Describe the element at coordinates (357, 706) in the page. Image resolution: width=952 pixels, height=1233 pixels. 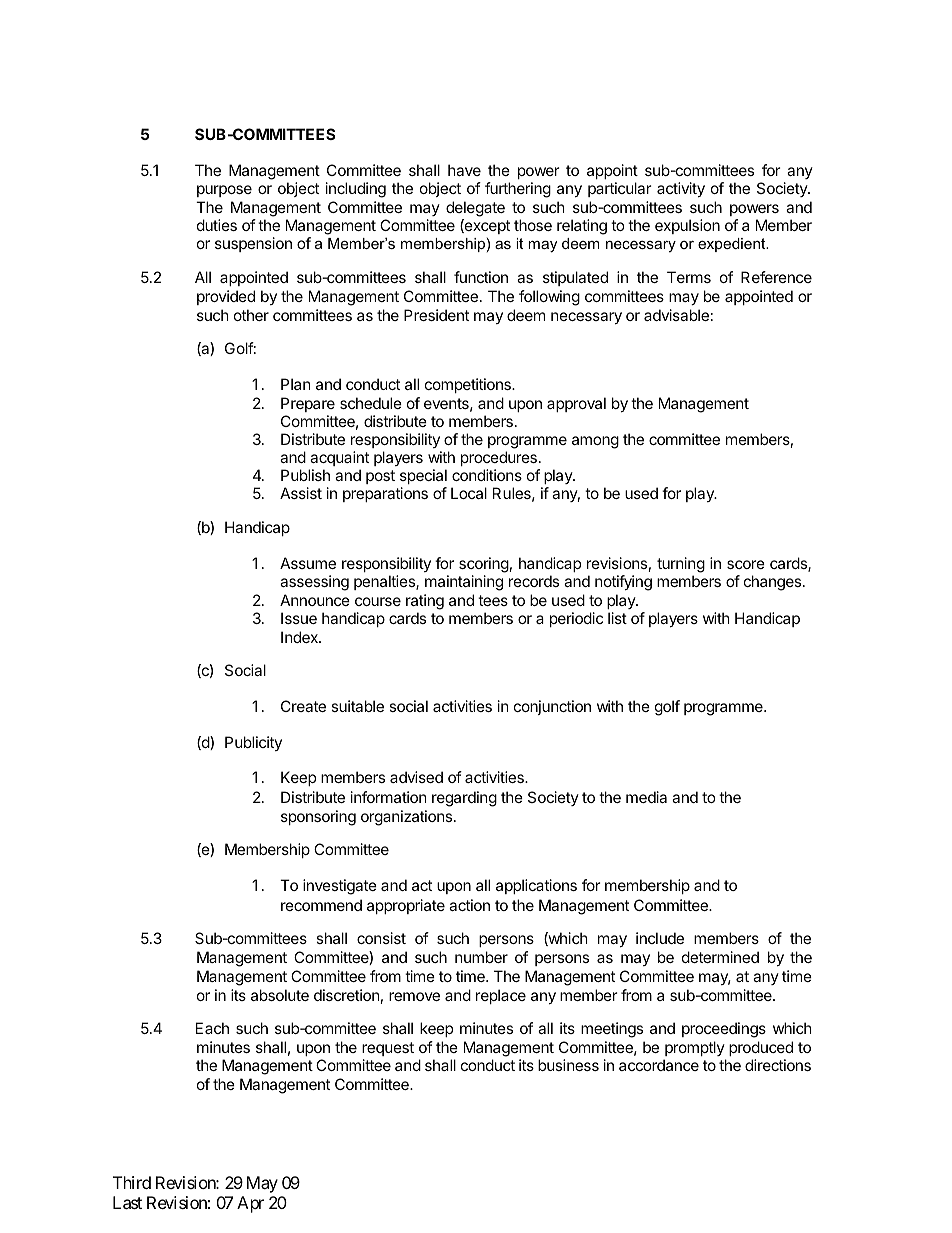
I see `suitable` at that location.
